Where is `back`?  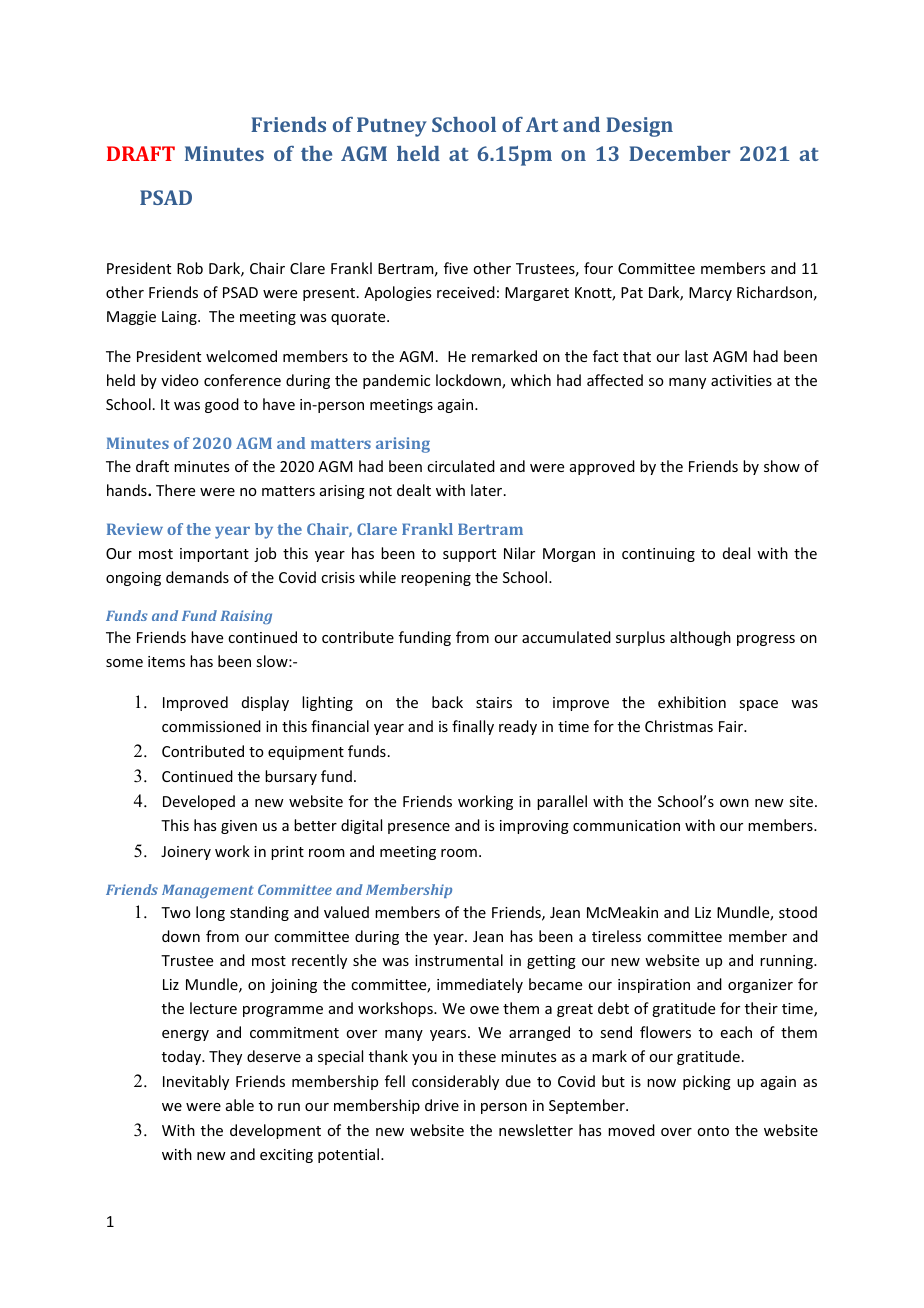
back is located at coordinates (447, 702).
